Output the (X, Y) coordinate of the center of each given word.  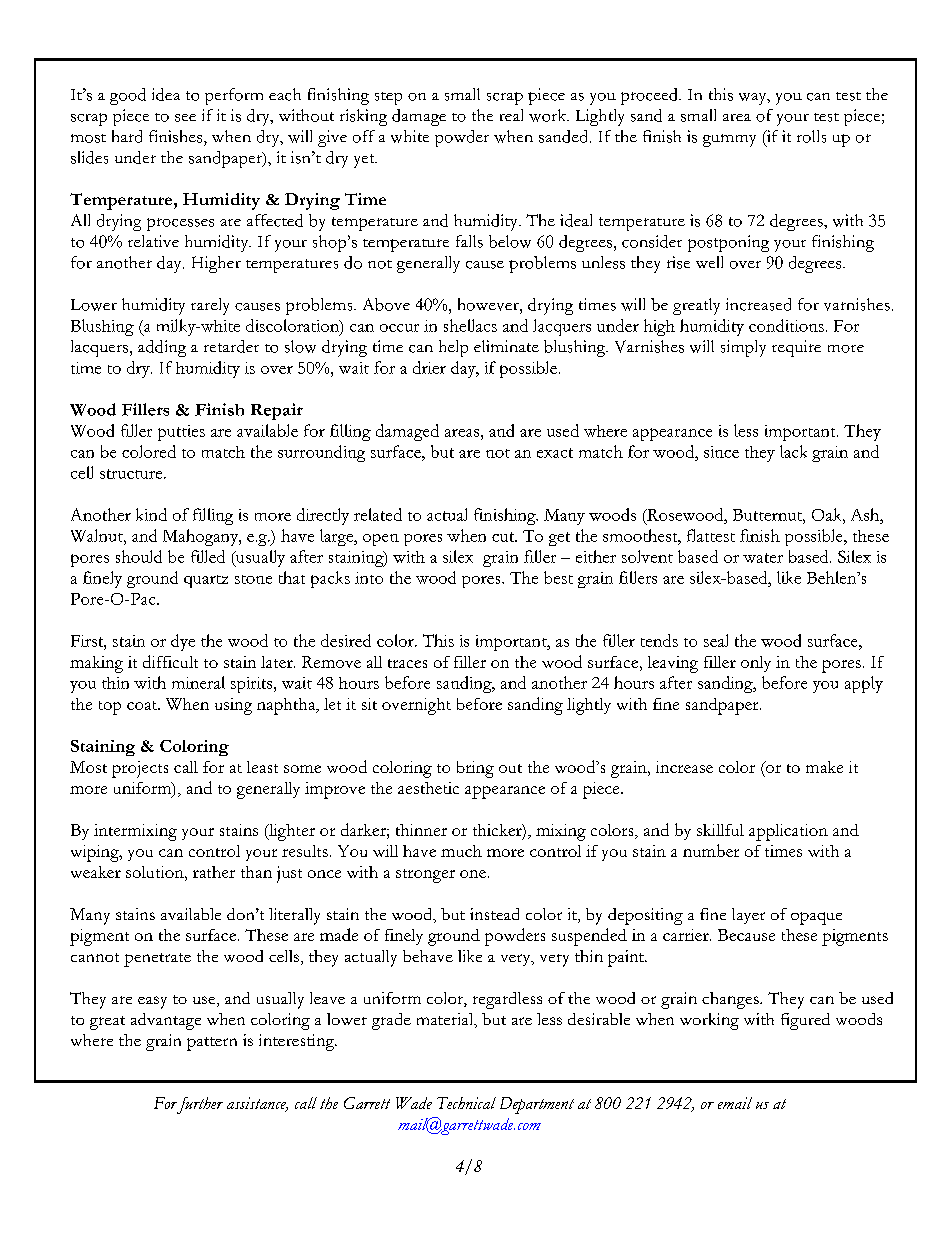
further (198, 1105)
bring (475, 769)
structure (132, 474)
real (511, 115)
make (824, 767)
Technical (466, 1103)
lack (793, 451)
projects (140, 769)
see (185, 118)
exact (555, 453)
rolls (811, 136)
